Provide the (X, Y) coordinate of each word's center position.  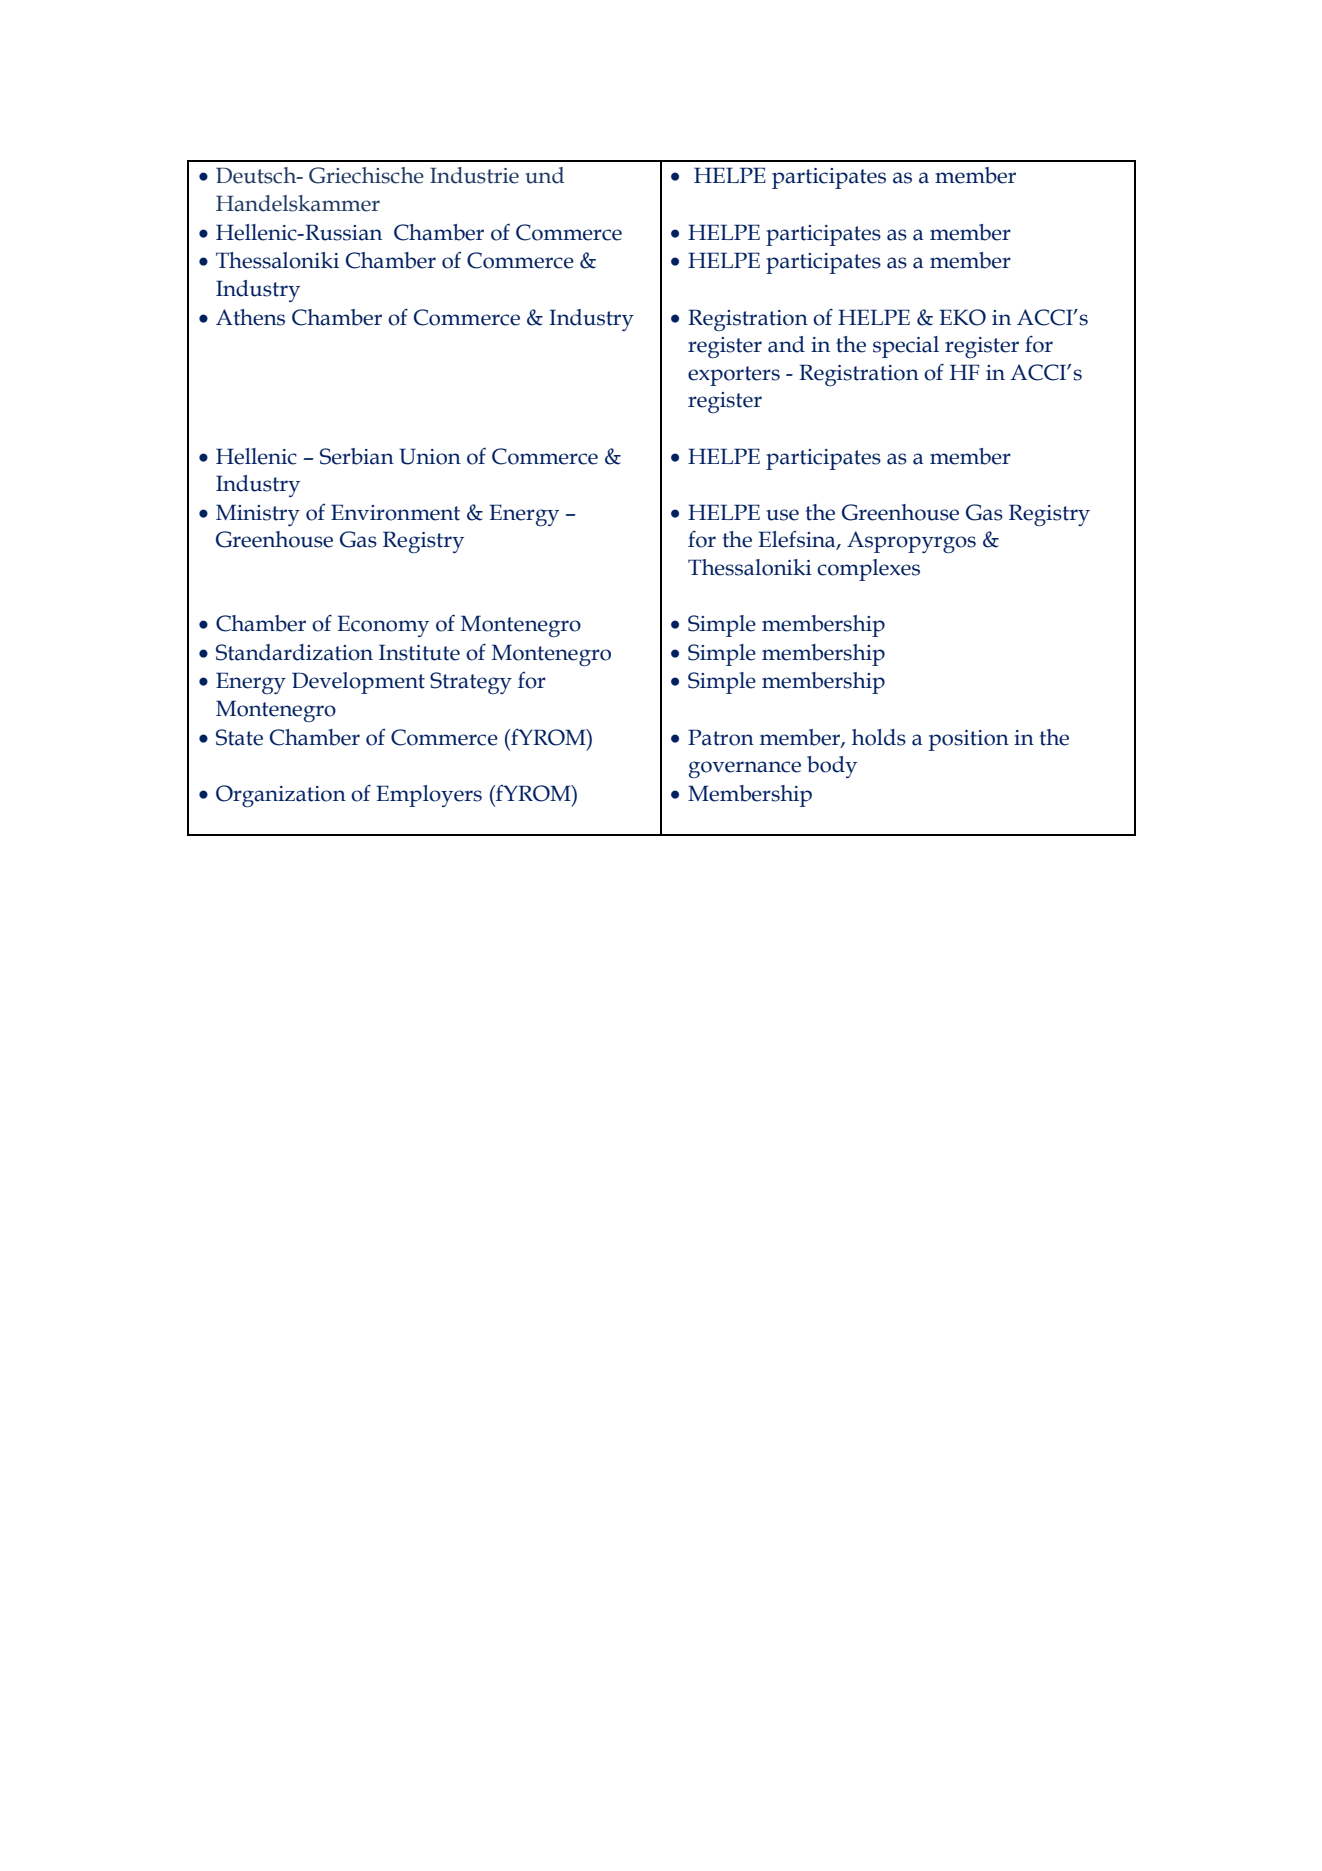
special (906, 347)
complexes (868, 570)
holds (879, 737)
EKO (962, 317)
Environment (395, 512)
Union (430, 456)
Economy (383, 626)
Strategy (471, 683)
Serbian (357, 456)
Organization (281, 796)
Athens (250, 317)
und (544, 175)
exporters (734, 376)
